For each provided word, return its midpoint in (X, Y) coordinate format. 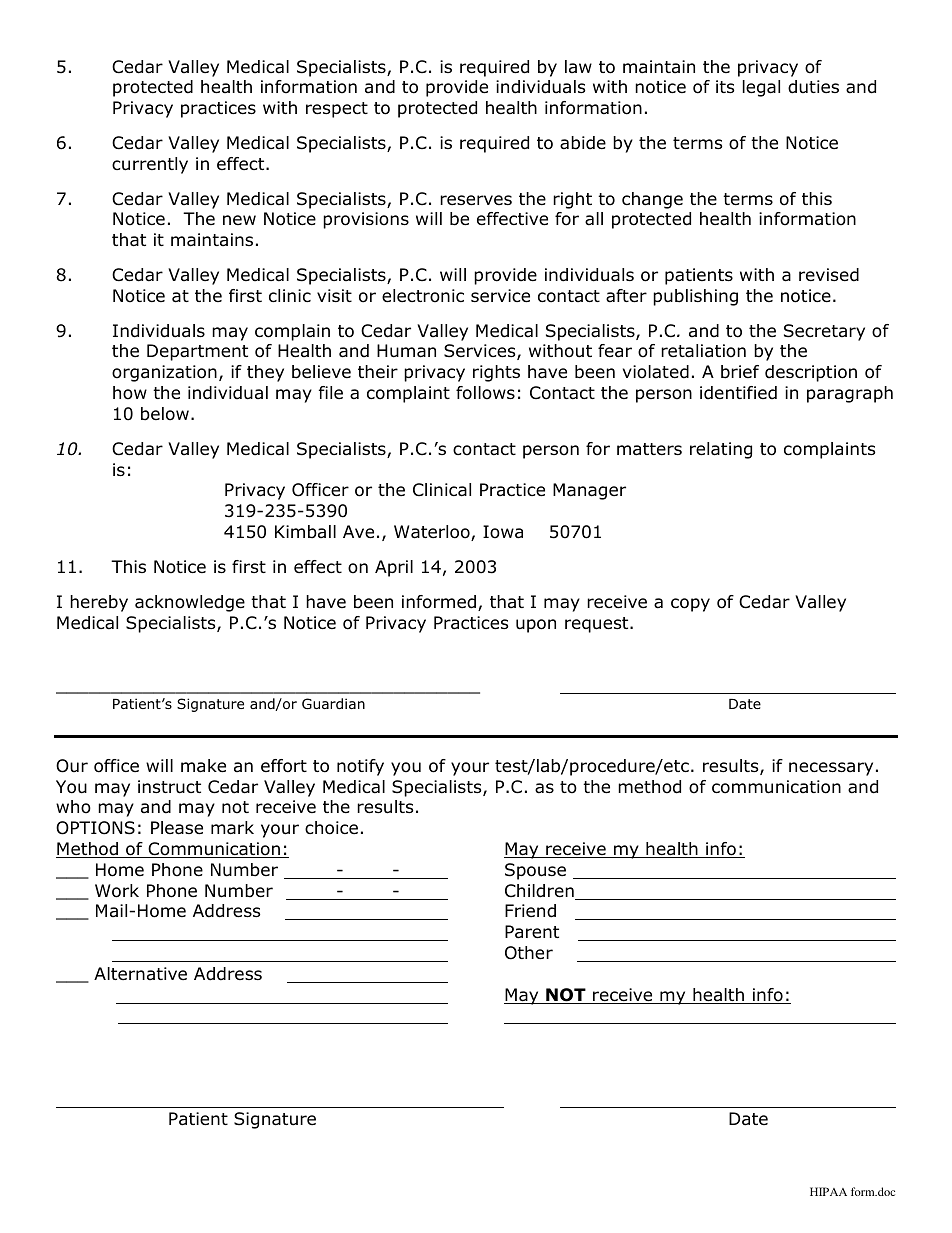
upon (536, 626)
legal (761, 88)
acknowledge (190, 603)
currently (150, 165)
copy (690, 605)
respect (337, 110)
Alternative (140, 973)
